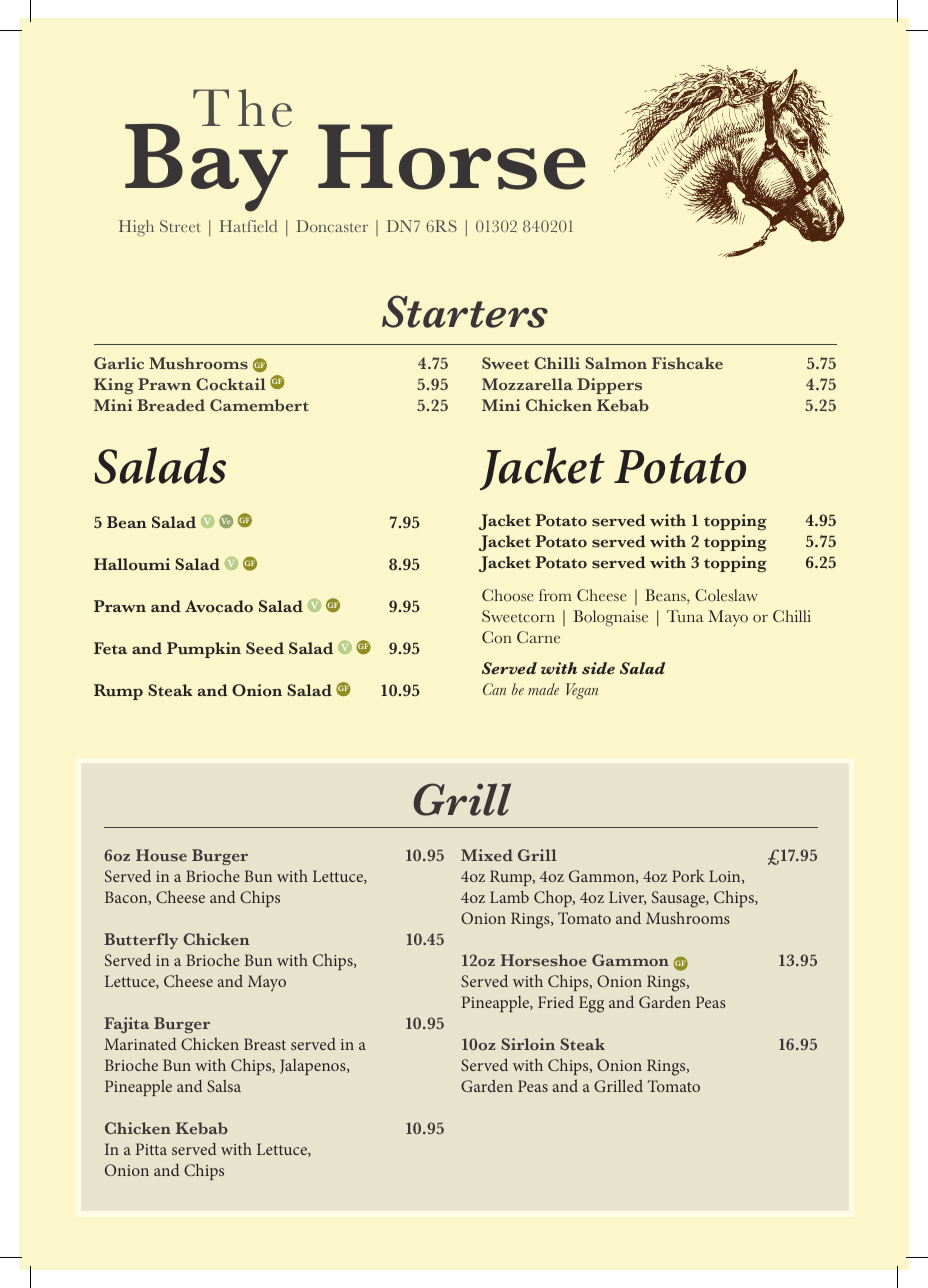 This screenshot has height=1288, width=928. What do you see at coordinates (726, 595) in the screenshot?
I see `Coleslaw` at bounding box center [726, 595].
